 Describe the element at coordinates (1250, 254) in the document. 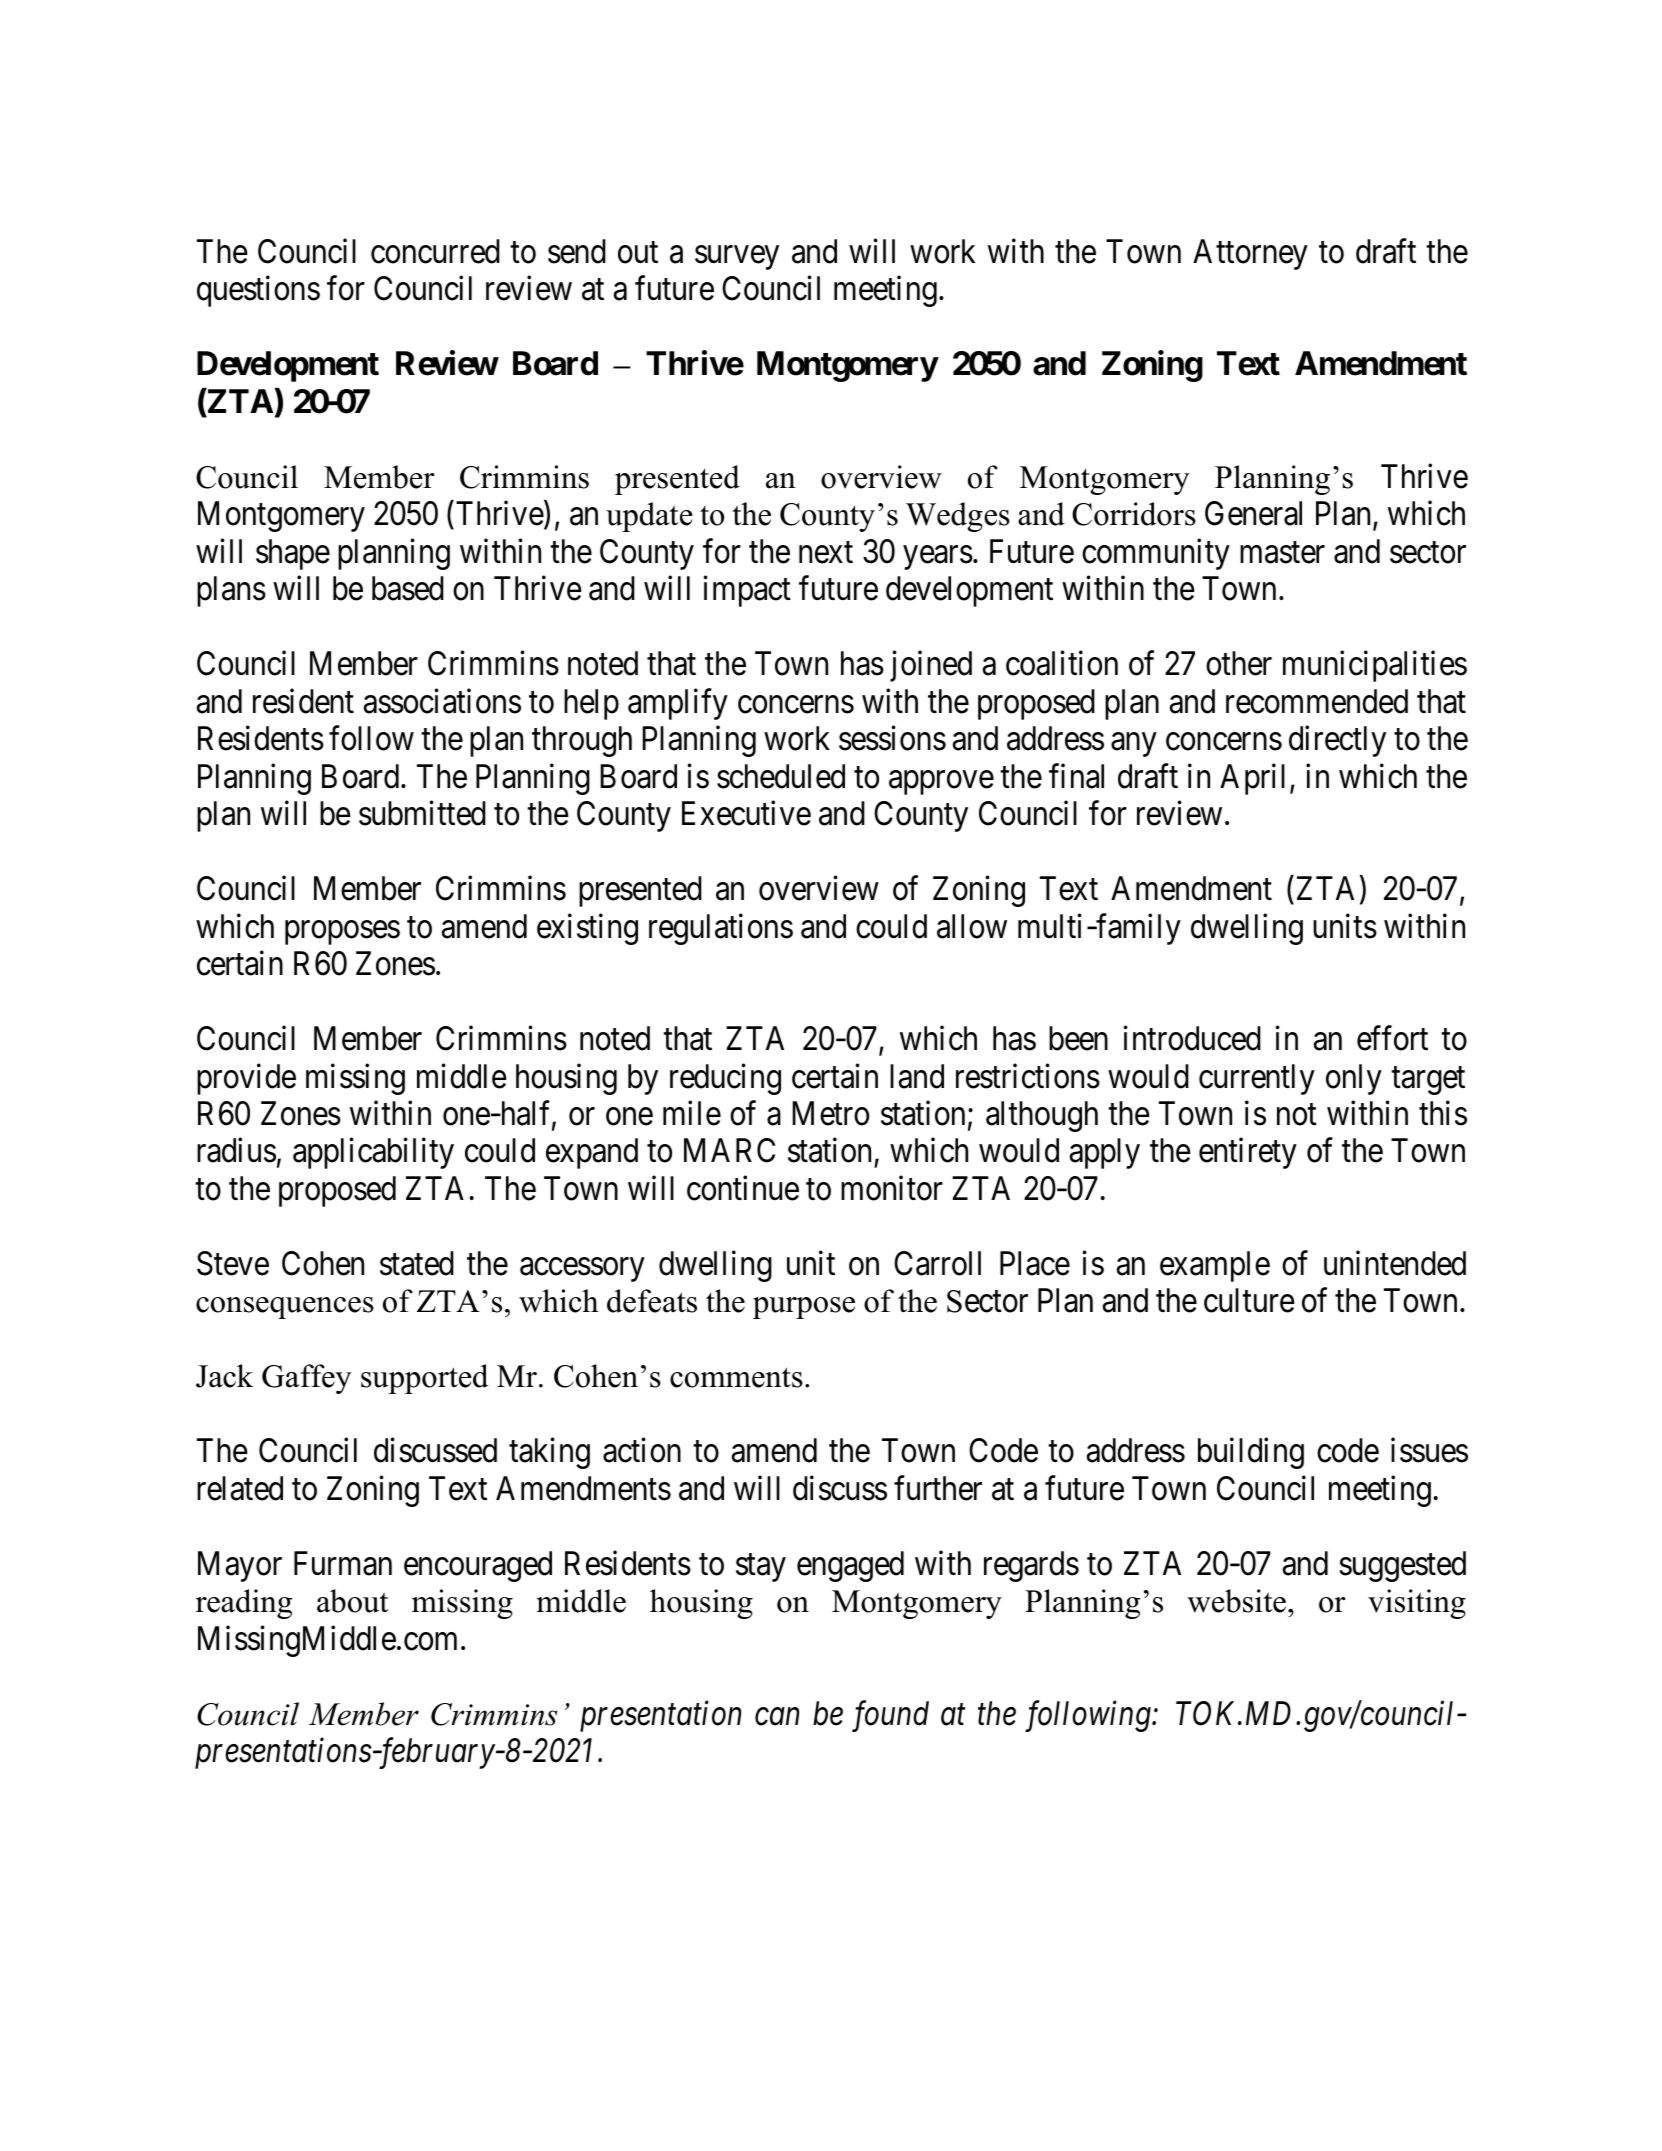

I see `Attorney` at that location.
